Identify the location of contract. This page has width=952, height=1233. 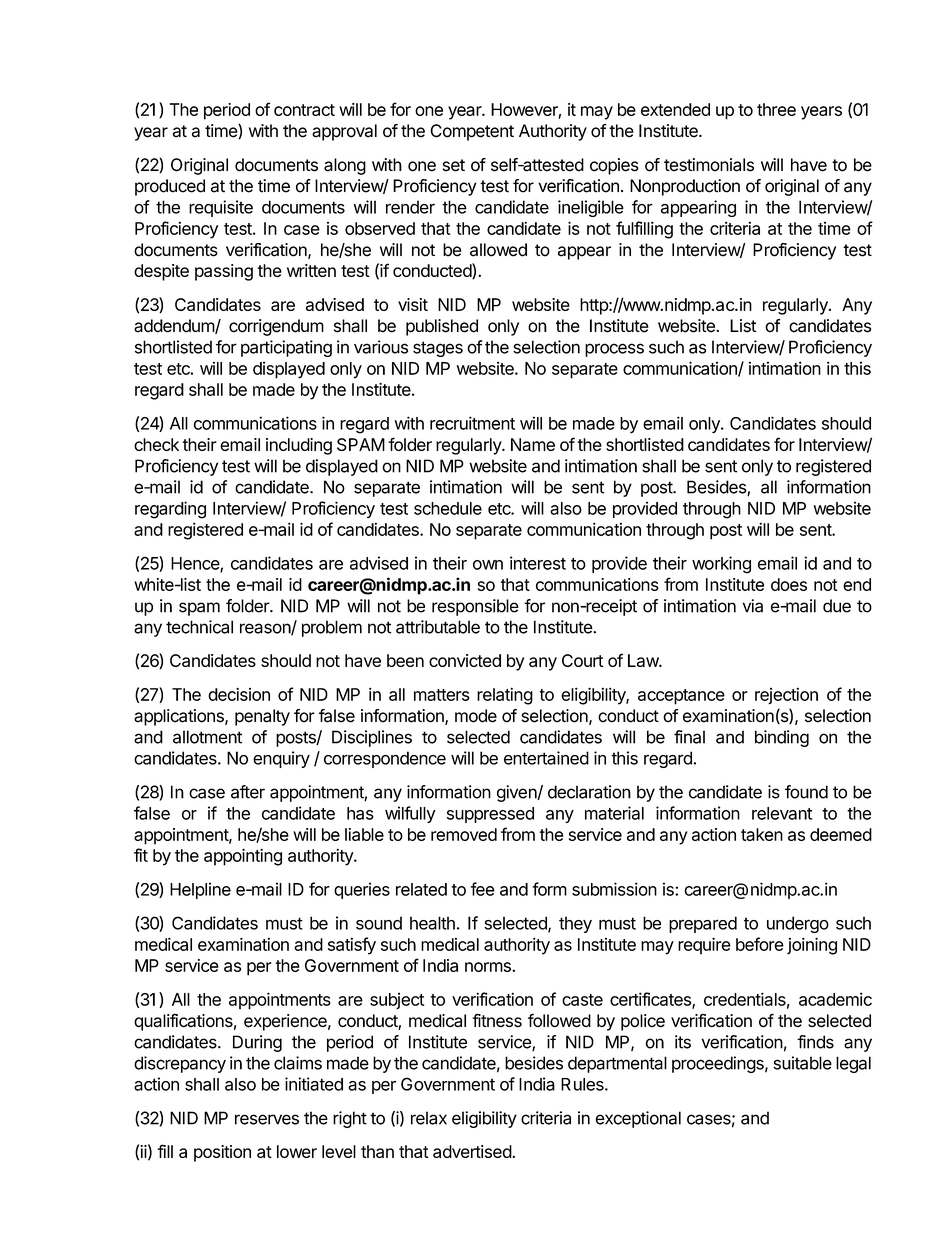
(304, 110).
